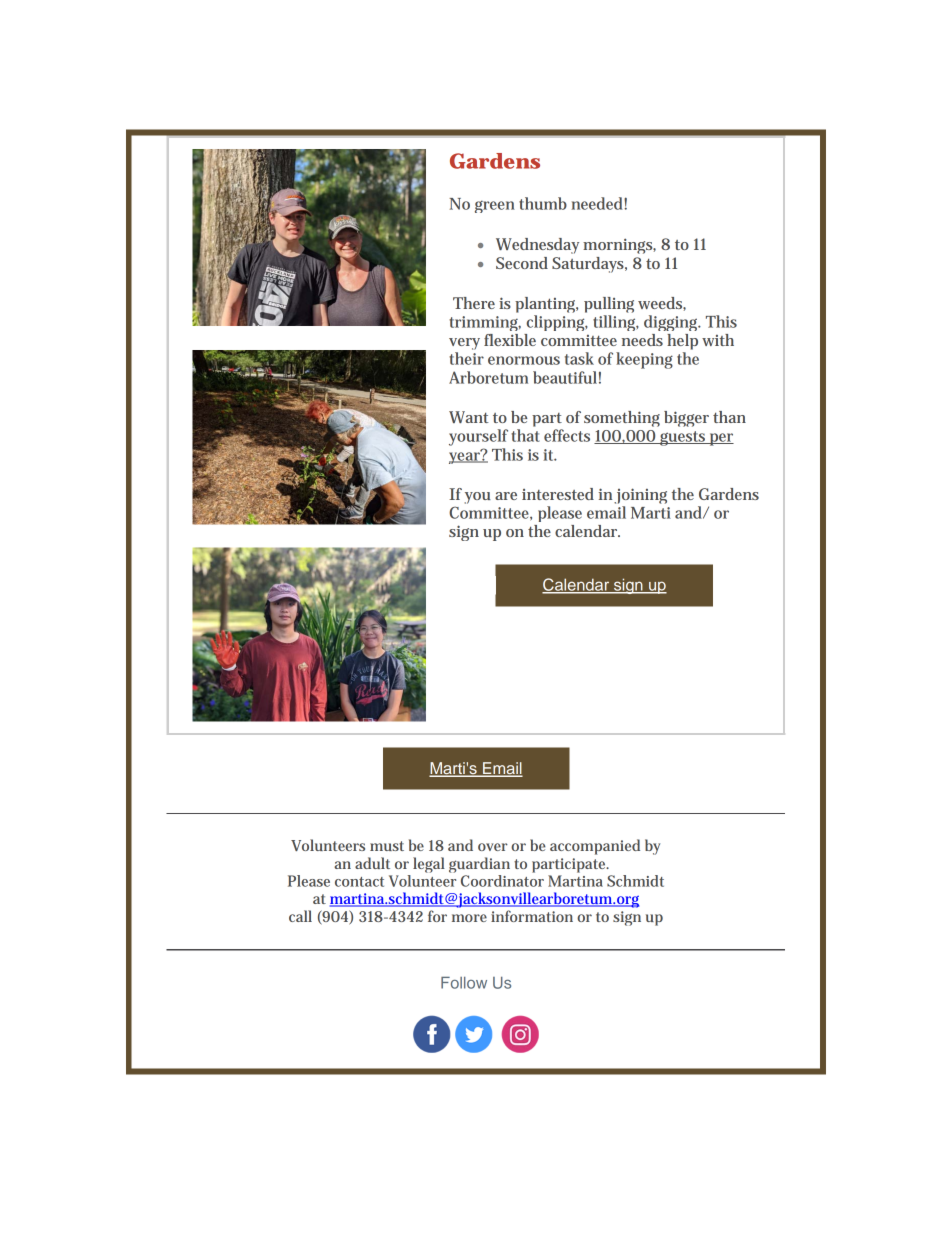  I want to click on mornings, so click(619, 246).
